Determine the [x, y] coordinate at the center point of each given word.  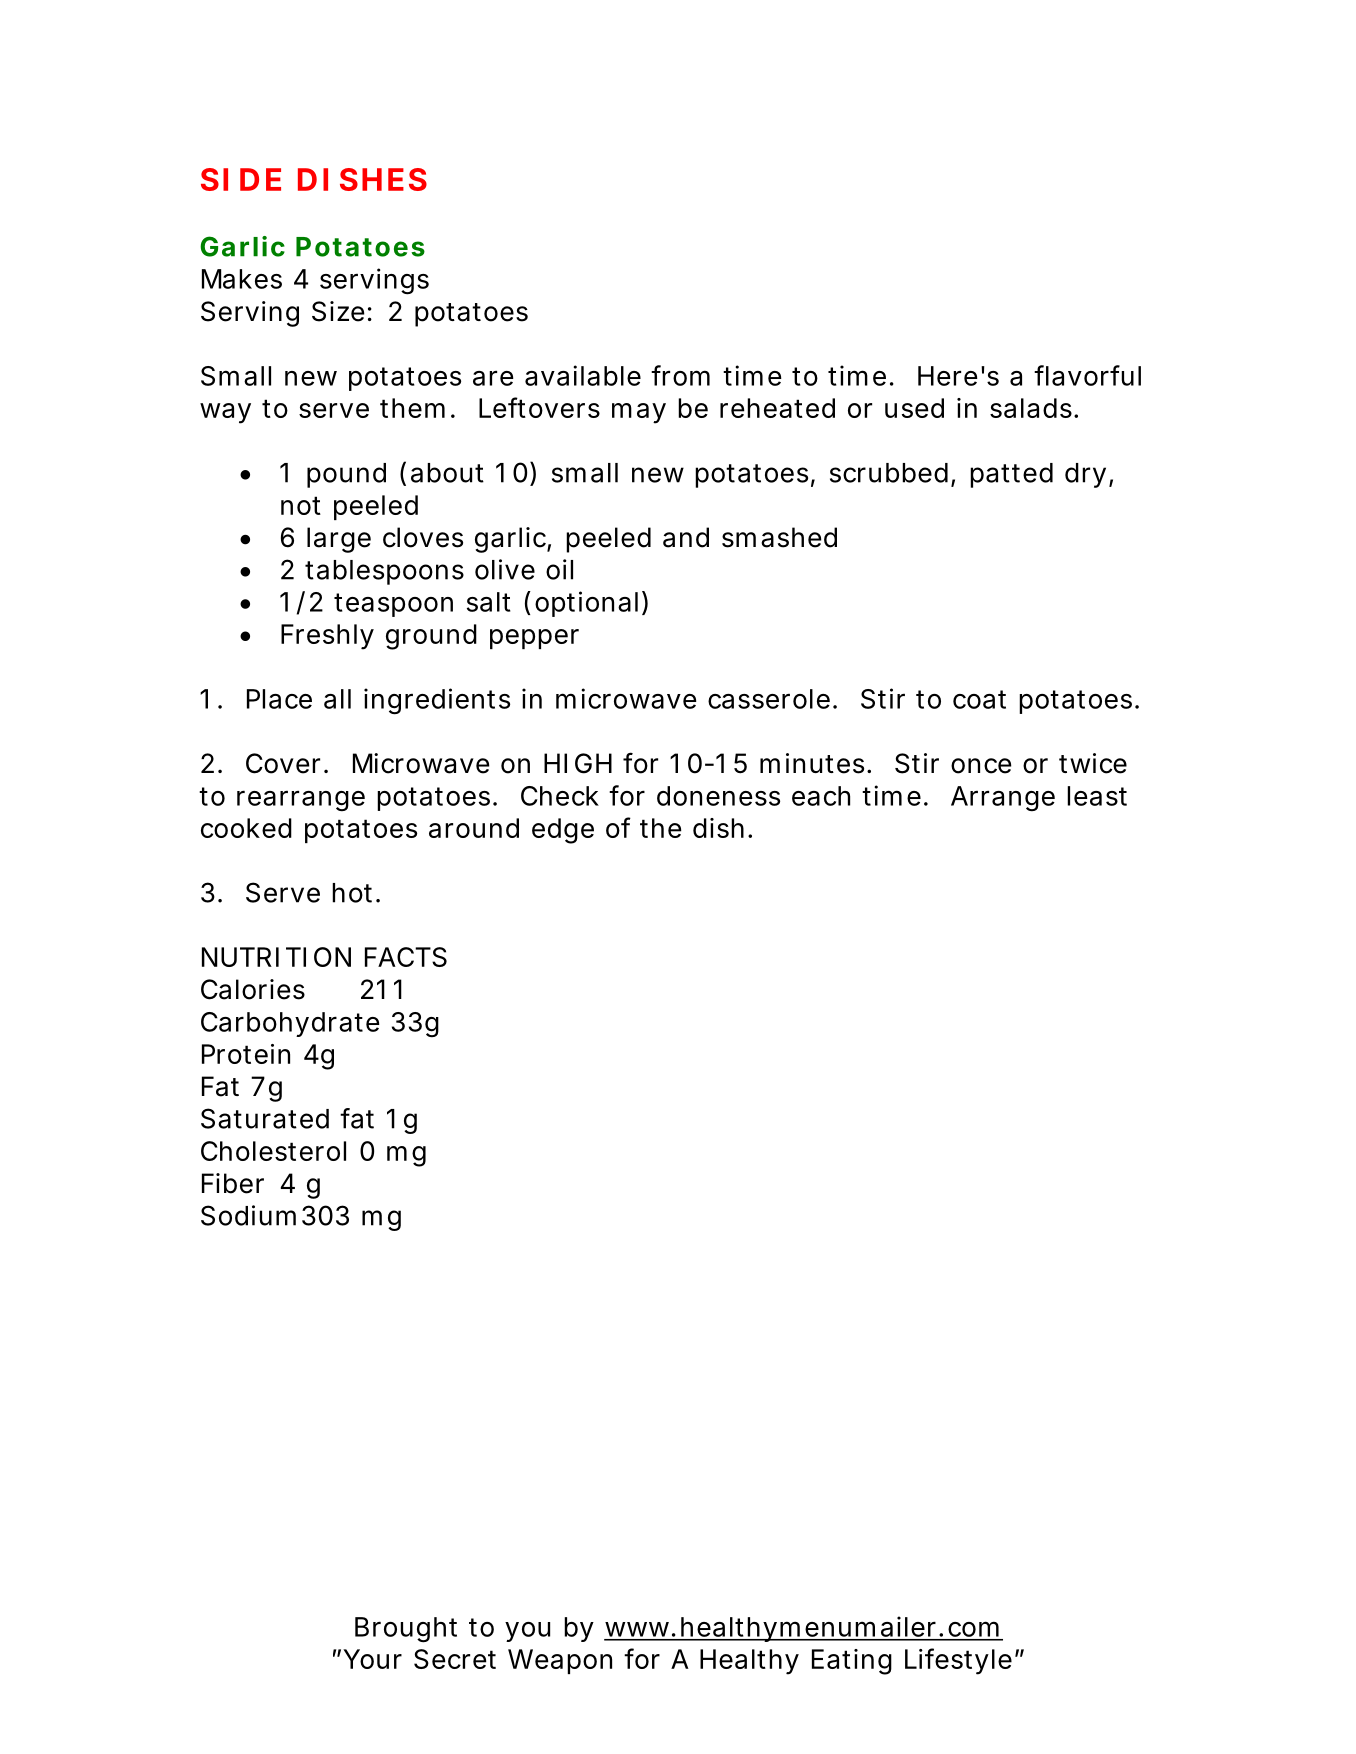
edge [563, 831]
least [1097, 796]
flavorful [1087, 375]
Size [338, 311]
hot [354, 893]
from [680, 375]
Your [372, 1659]
